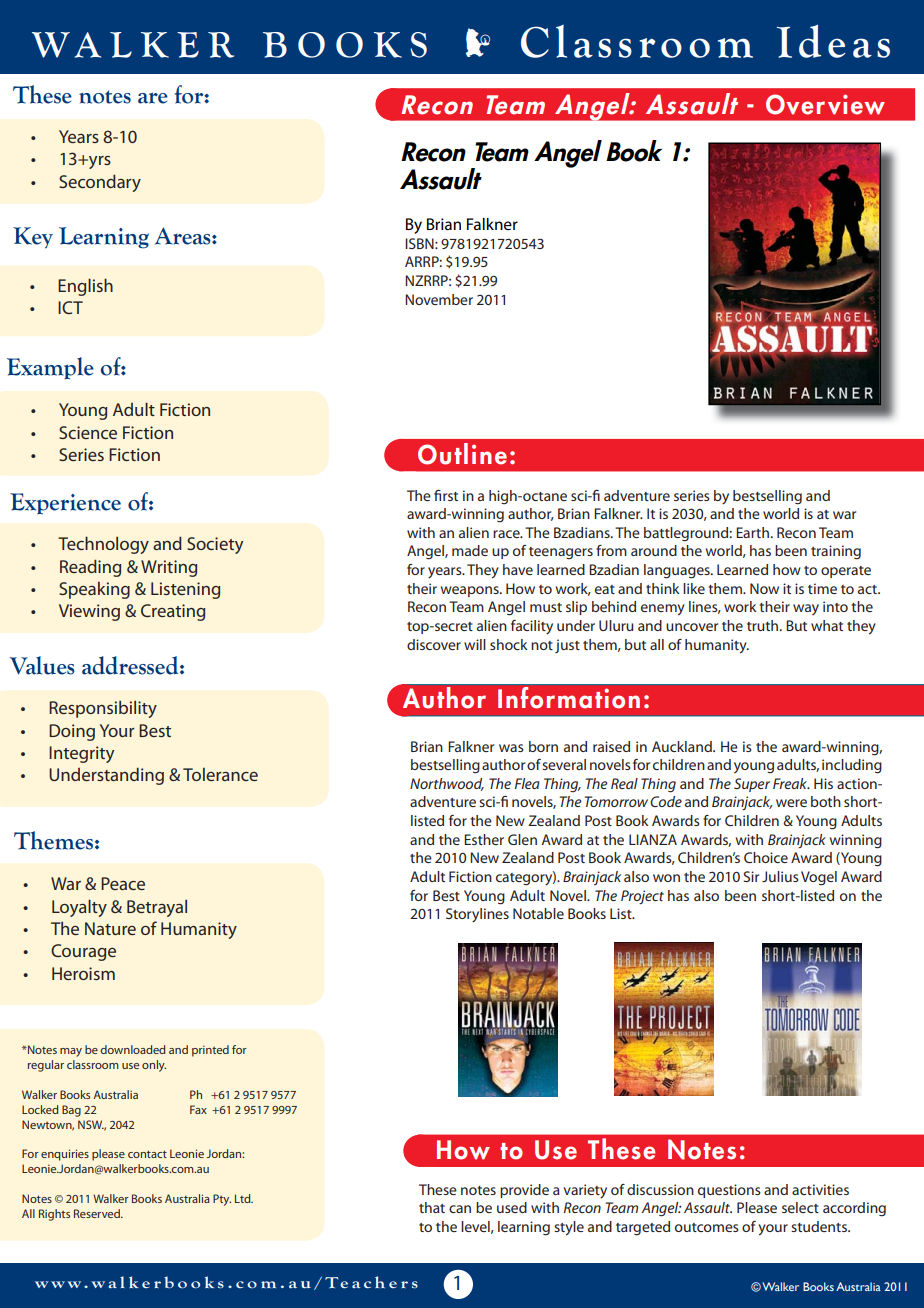  What do you see at coordinates (791, 803) in the screenshot?
I see `were` at bounding box center [791, 803].
